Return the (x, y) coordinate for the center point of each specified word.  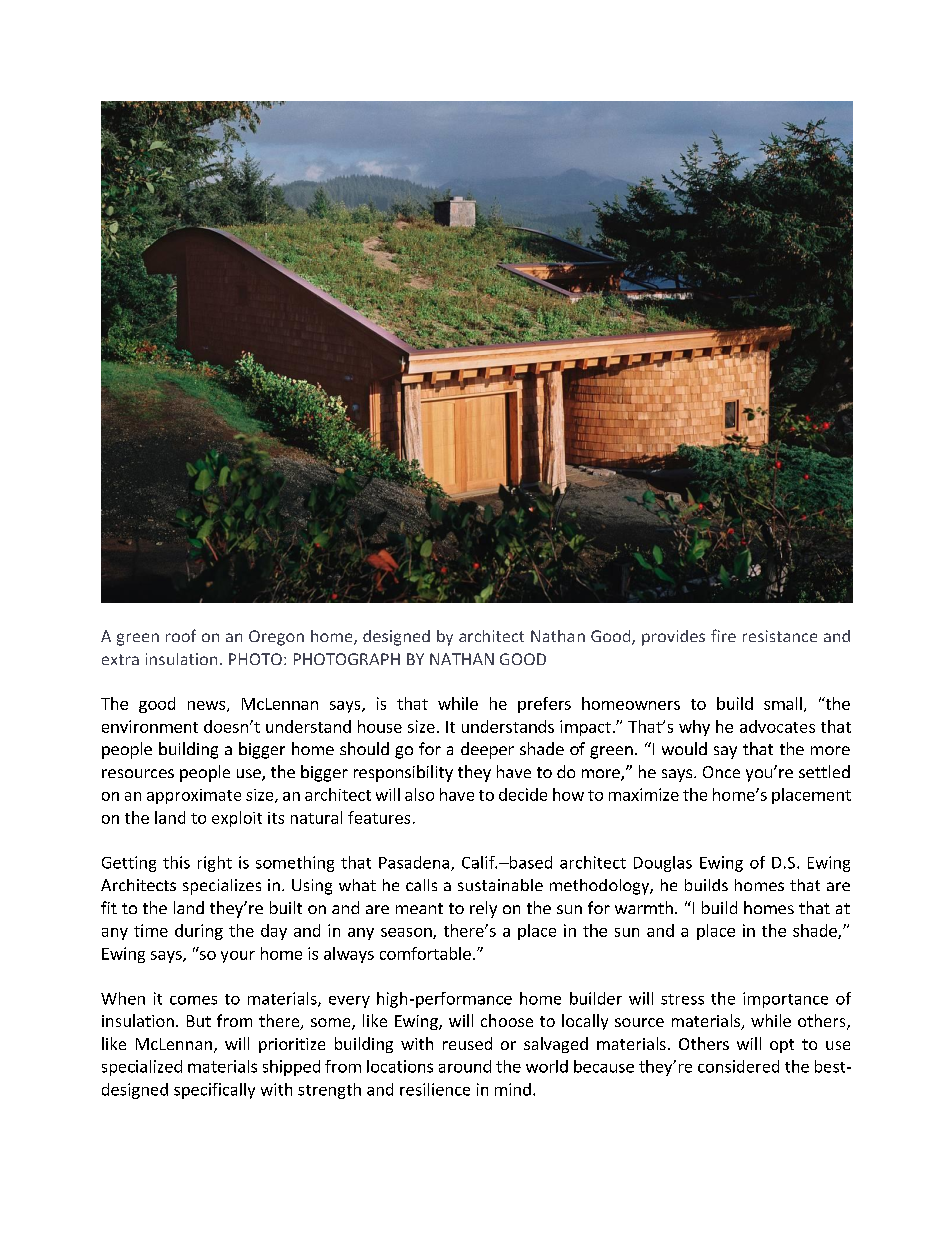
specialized (142, 1068)
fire (723, 635)
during (199, 932)
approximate (194, 796)
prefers (544, 705)
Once (721, 772)
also (419, 794)
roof (181, 635)
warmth (644, 907)
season (407, 933)
